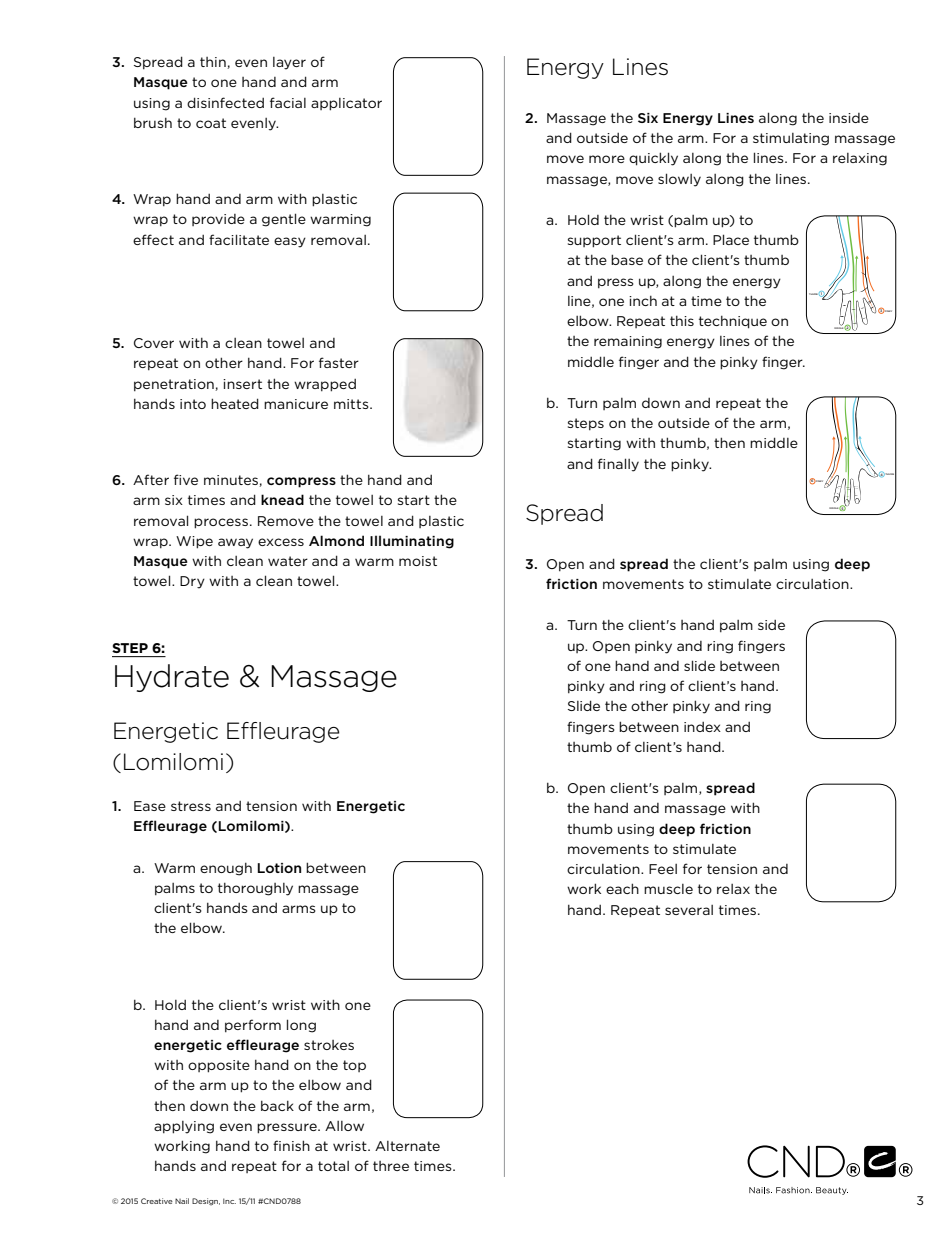 The height and width of the screenshot is (1233, 952). I want to click on Alternate, so click(407, 1146).
